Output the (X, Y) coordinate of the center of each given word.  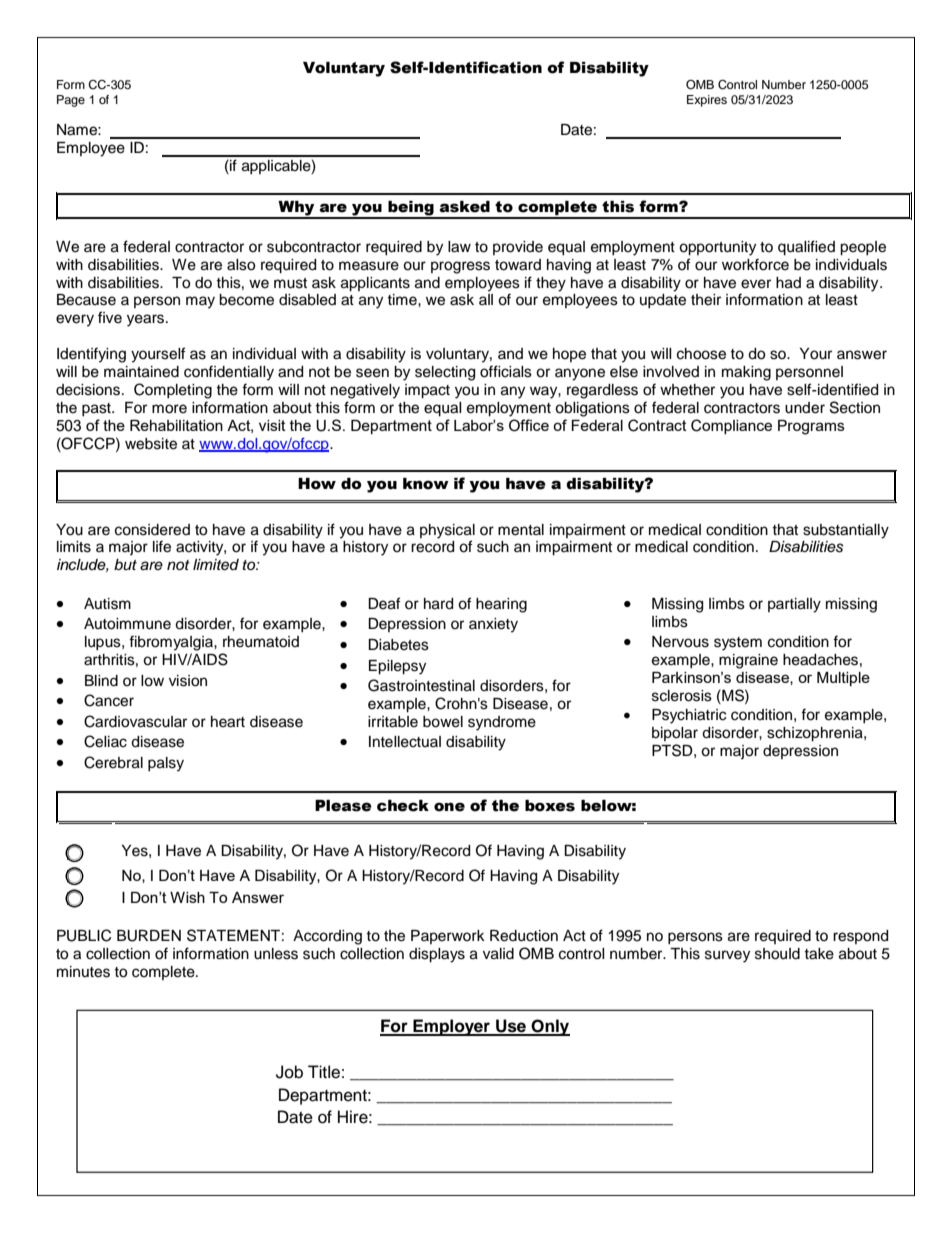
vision (188, 681)
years (147, 320)
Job (289, 1072)
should (777, 954)
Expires (707, 101)
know (426, 484)
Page (71, 101)
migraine (748, 661)
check (403, 806)
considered (152, 530)
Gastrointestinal (421, 685)
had (788, 283)
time (403, 300)
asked (465, 207)
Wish (187, 897)
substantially (846, 531)
